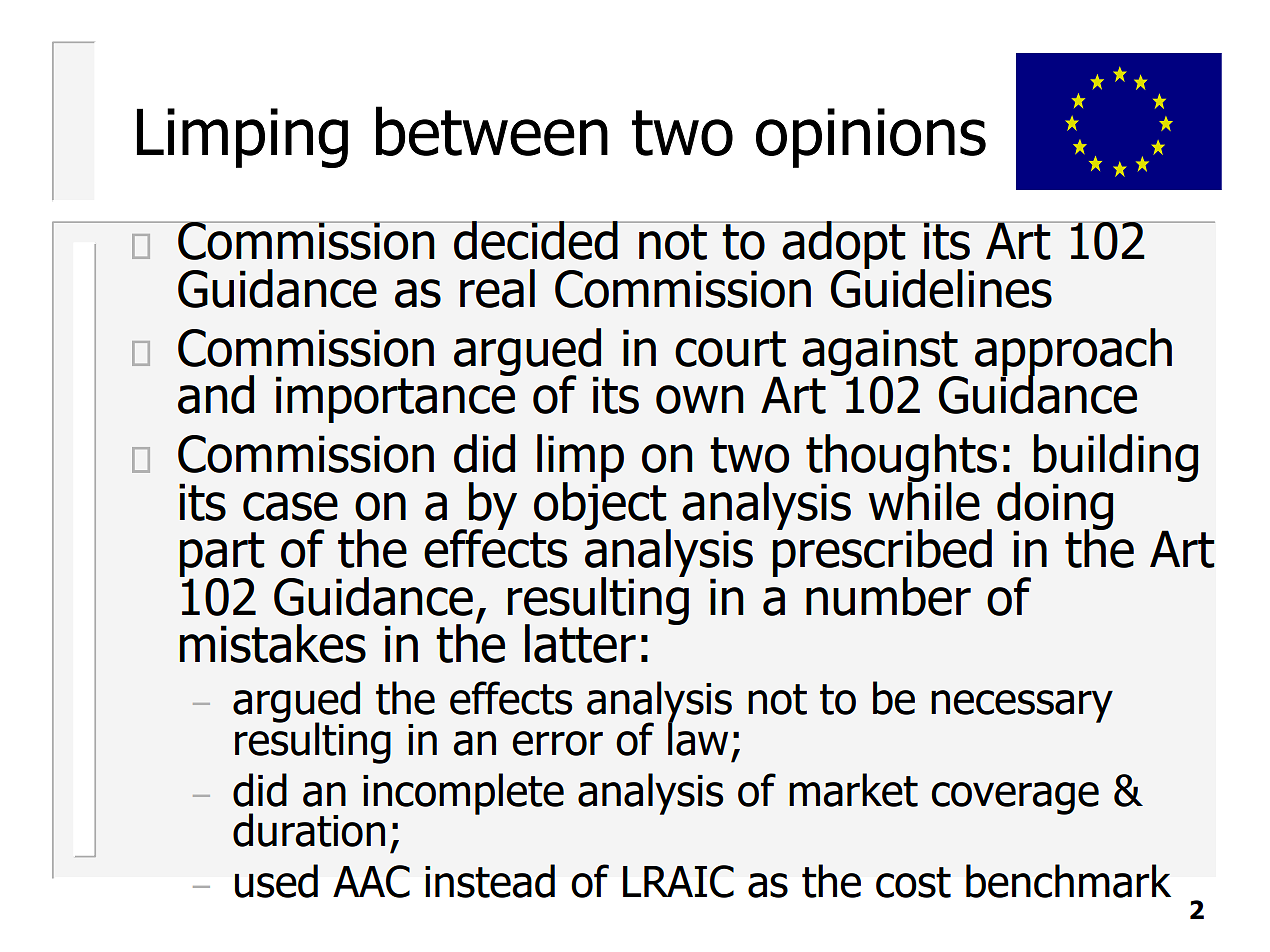 Image resolution: width=1270 pixels, height=952 pixels. I want to click on benchmark, so click(1068, 881).
